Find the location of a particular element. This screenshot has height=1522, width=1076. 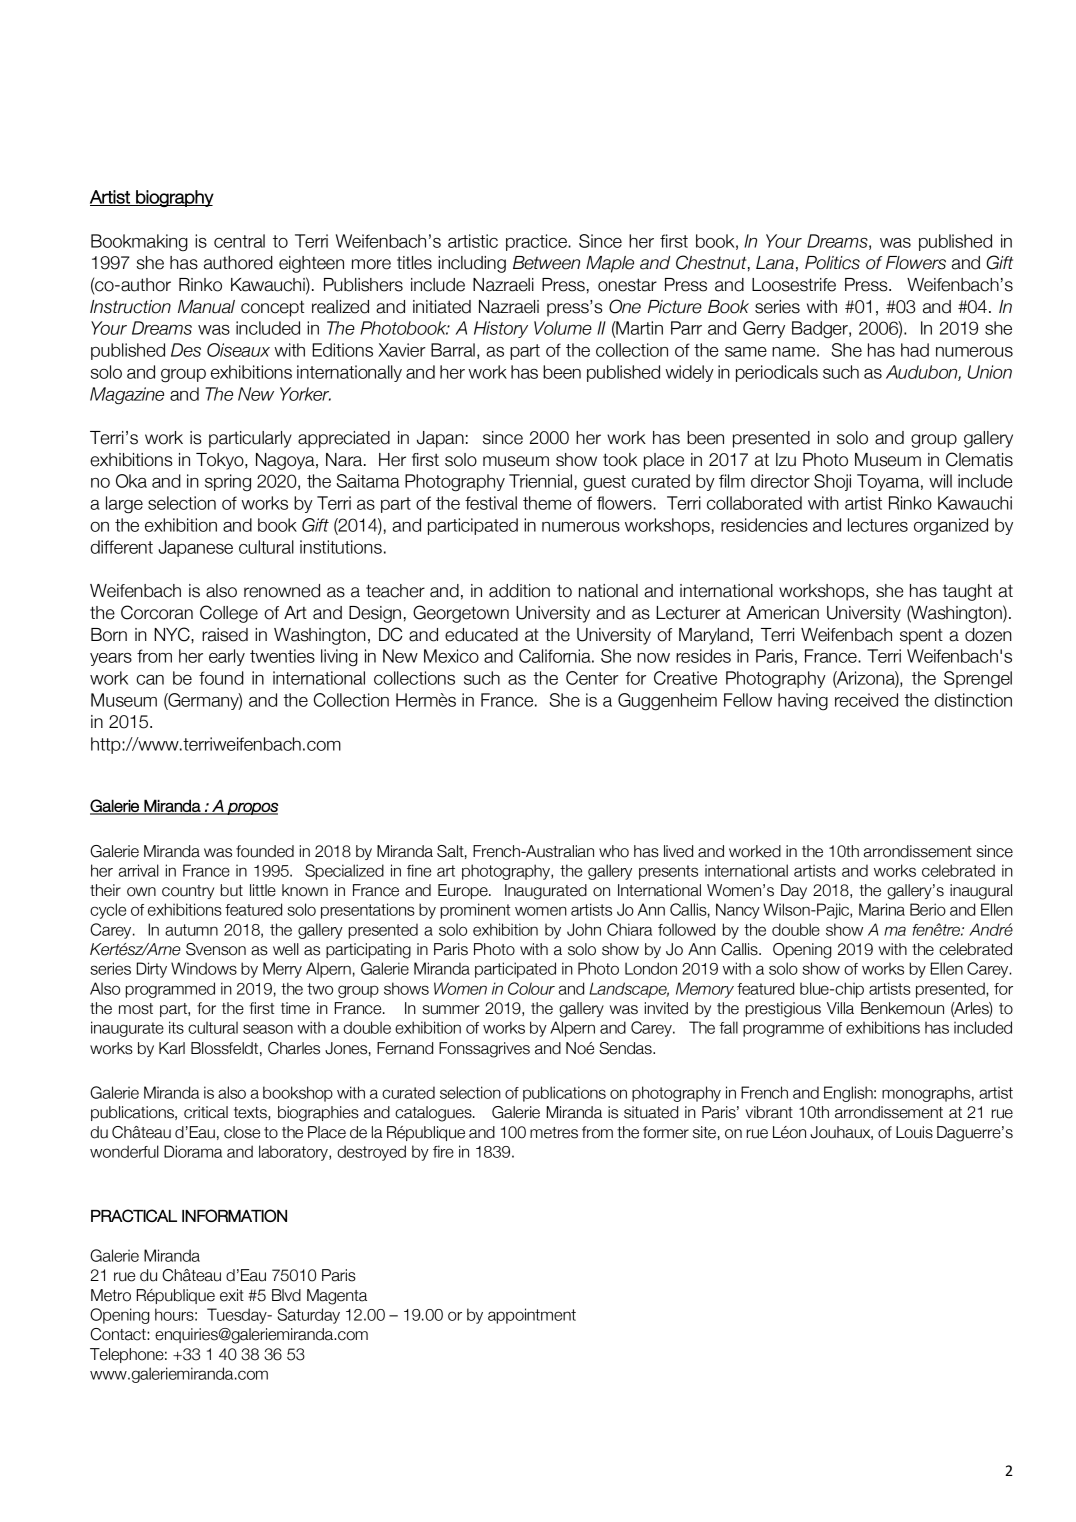

Villa is located at coordinates (840, 1008).
